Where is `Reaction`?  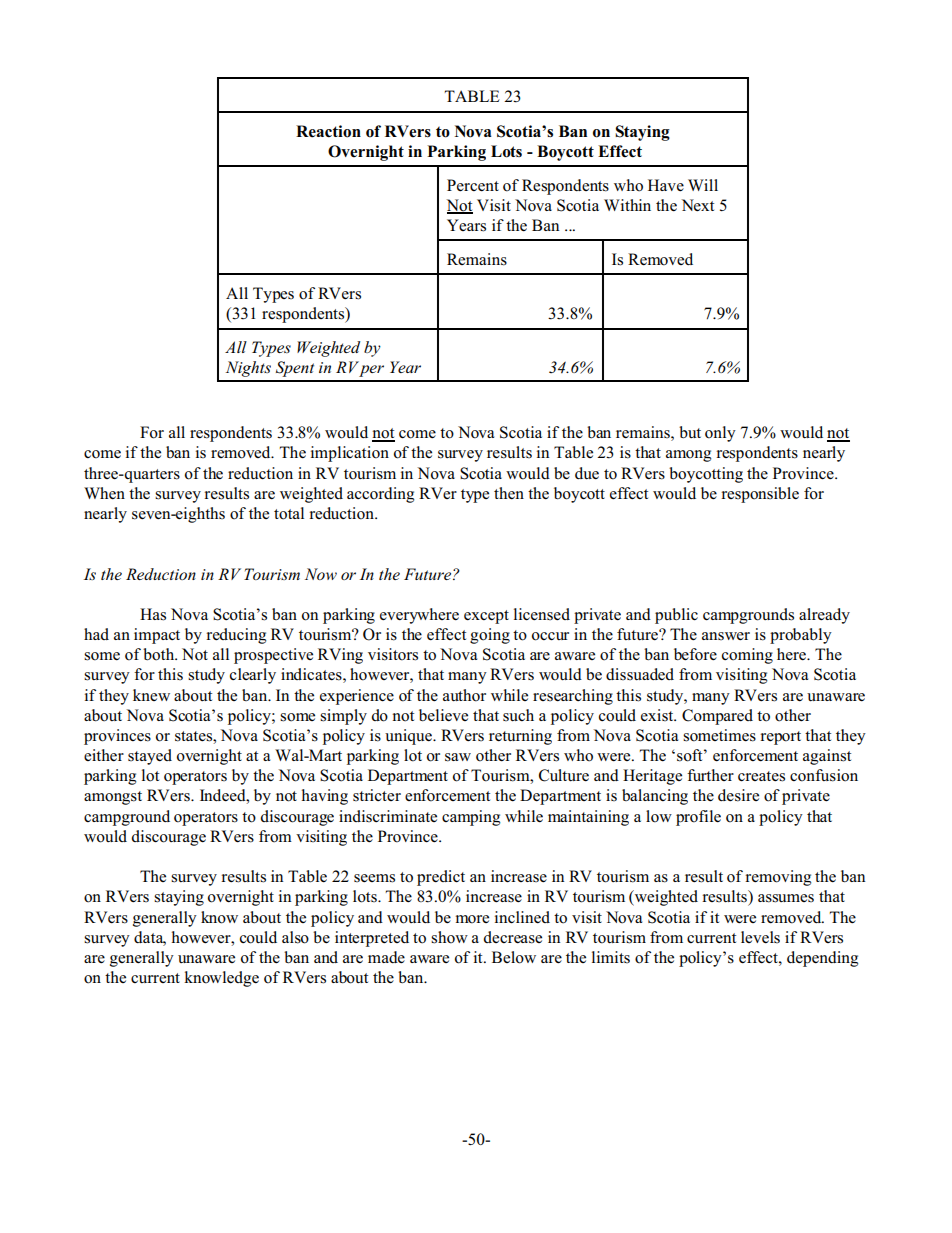
Reaction is located at coordinates (328, 131).
